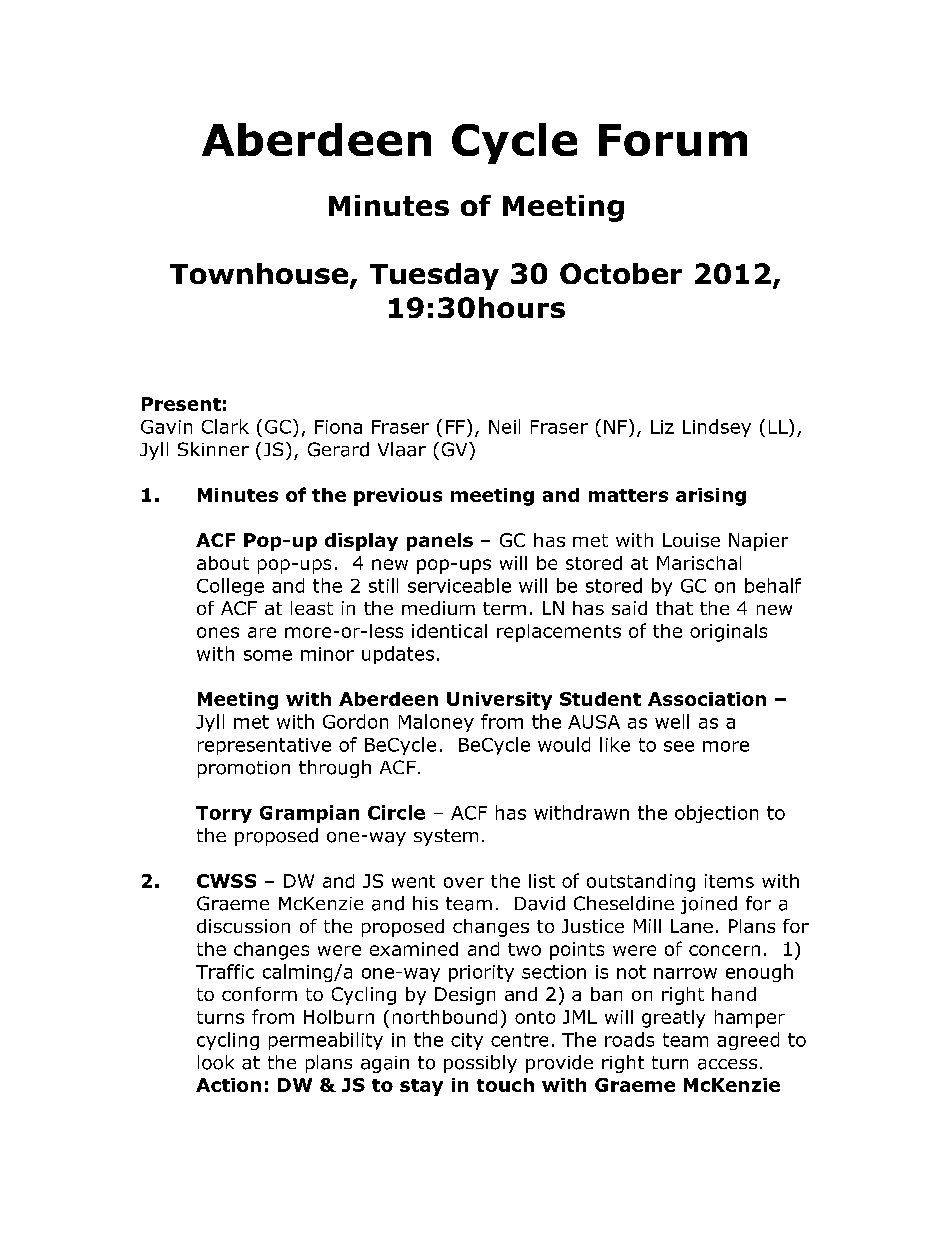 This screenshot has width=952, height=1233. What do you see at coordinates (673, 140) in the screenshot?
I see `Forum` at bounding box center [673, 140].
